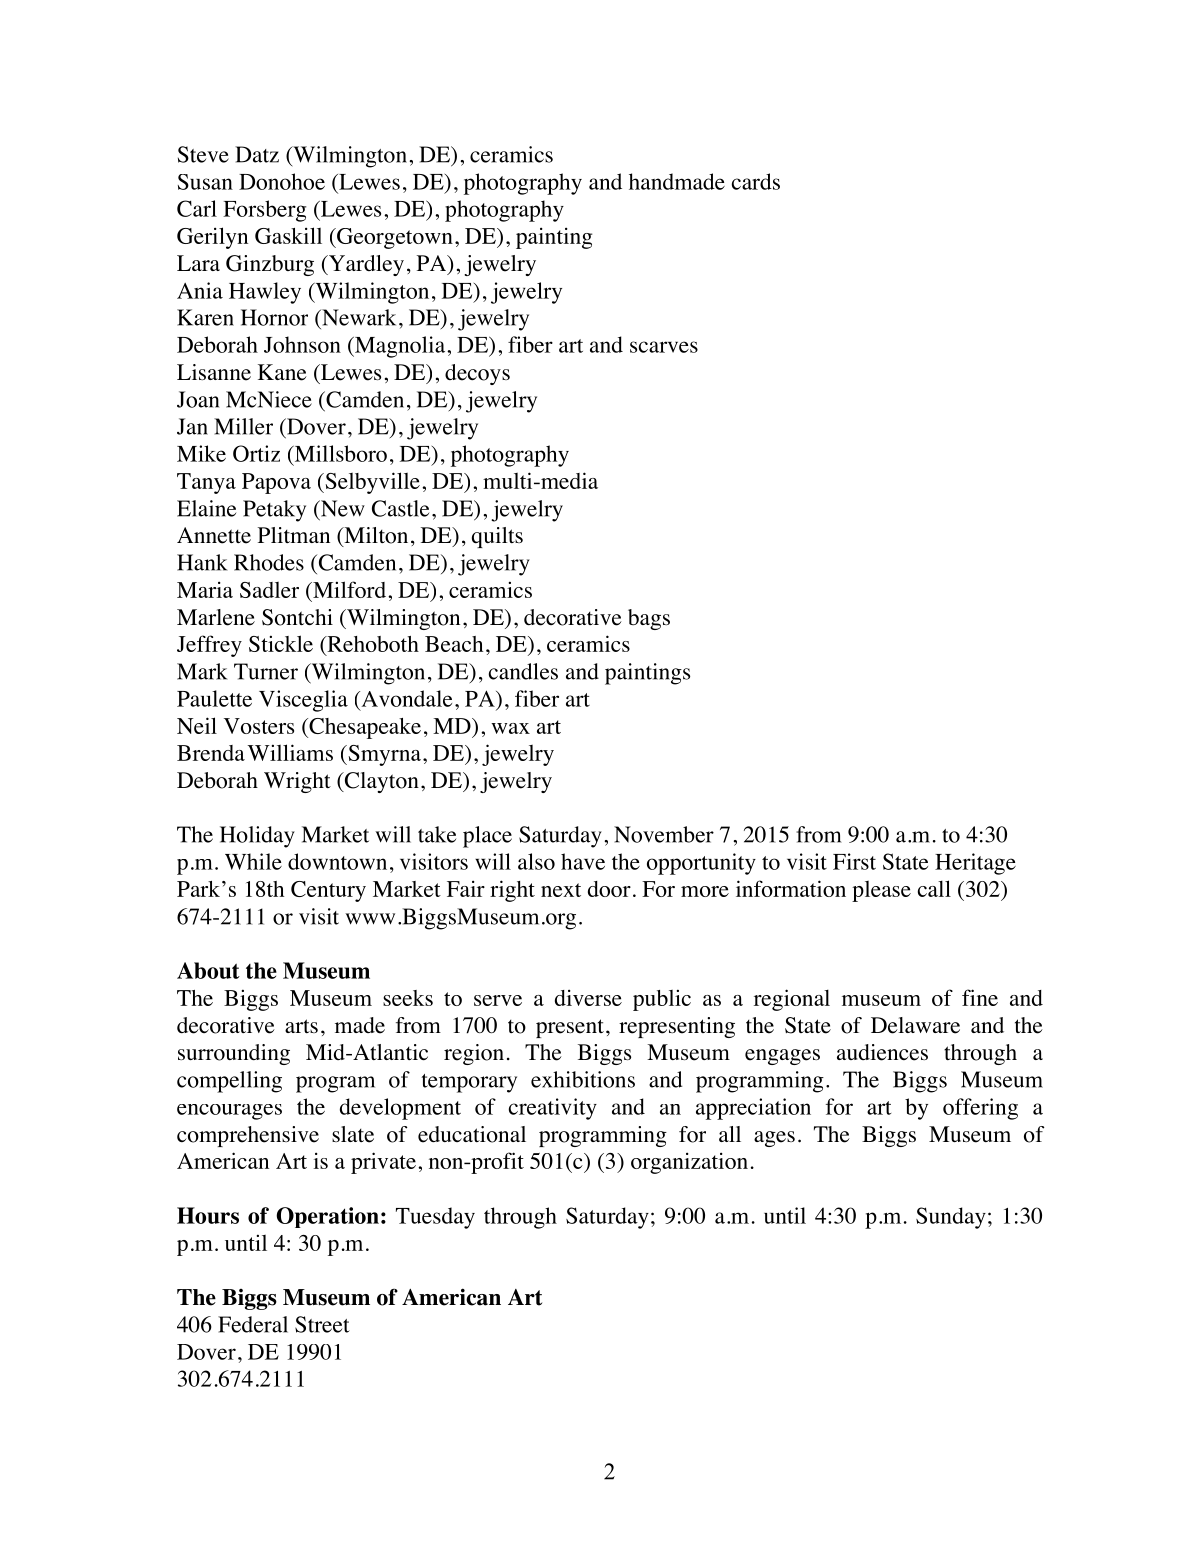  What do you see at coordinates (915, 1025) in the page?
I see `Delaware` at bounding box center [915, 1025].
